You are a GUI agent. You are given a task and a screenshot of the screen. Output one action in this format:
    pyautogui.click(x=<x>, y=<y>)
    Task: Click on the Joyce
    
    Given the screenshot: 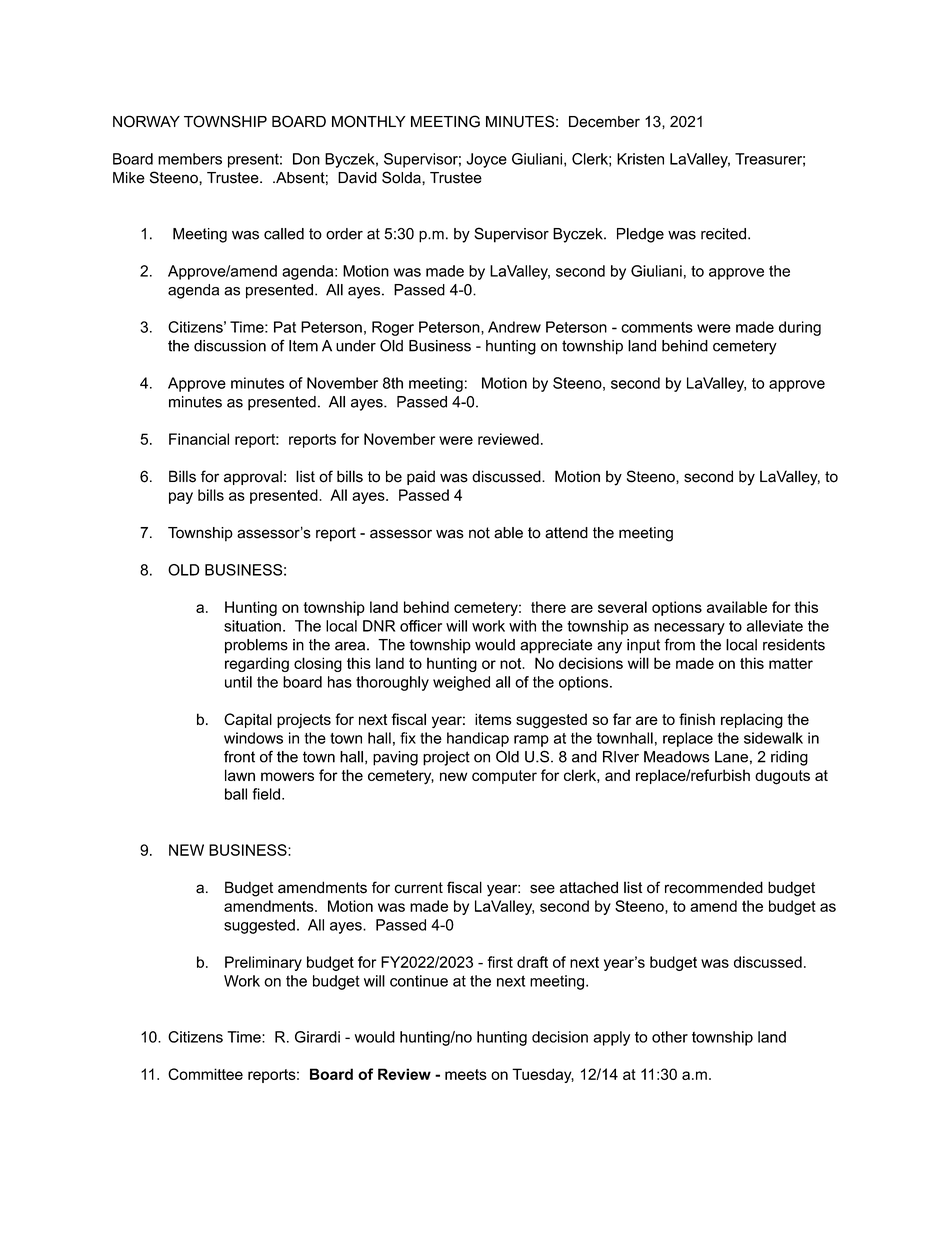 What is the action you would take?
    pyautogui.click(x=486, y=160)
